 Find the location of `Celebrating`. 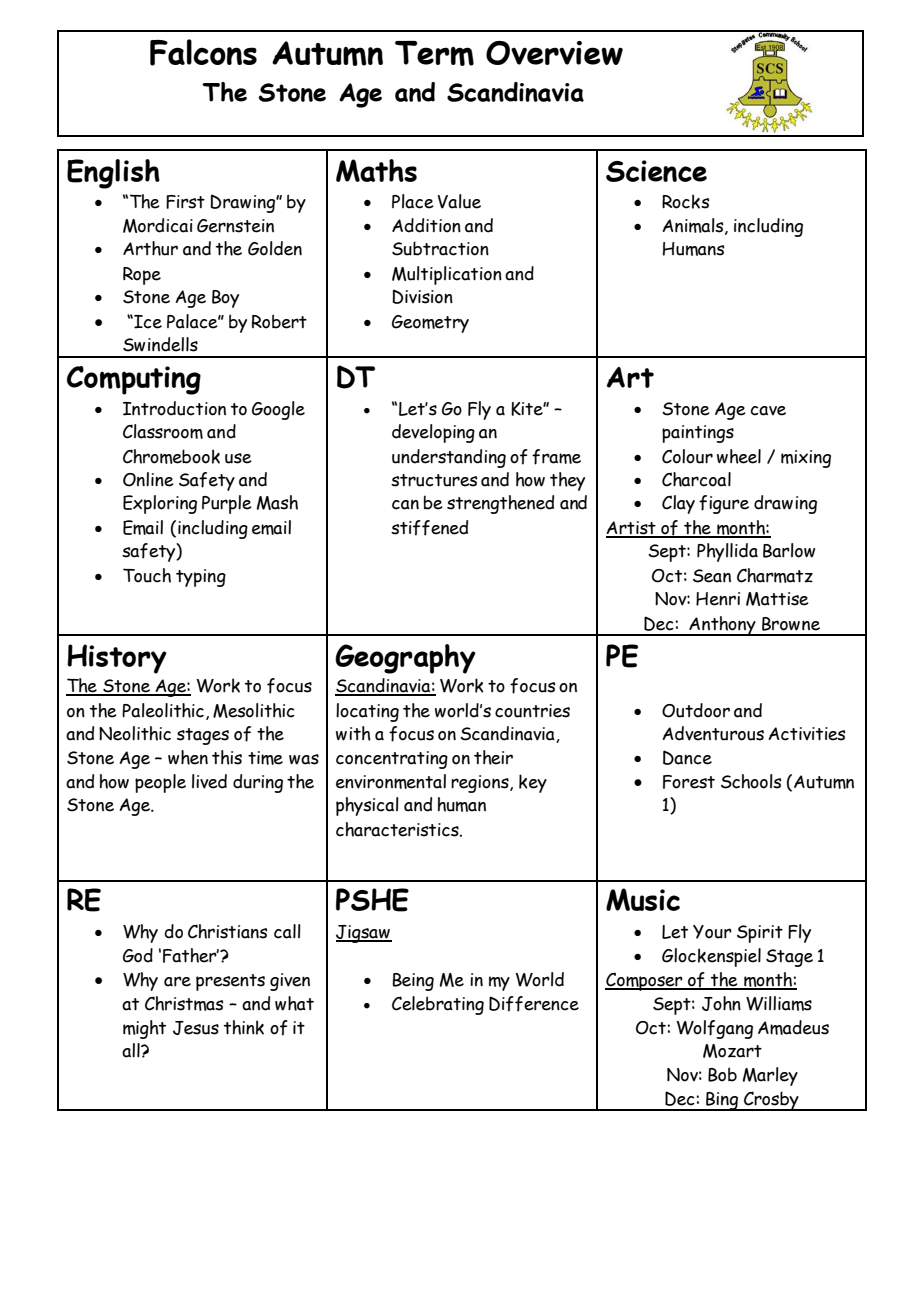

Celebrating is located at coordinates (438, 1005).
